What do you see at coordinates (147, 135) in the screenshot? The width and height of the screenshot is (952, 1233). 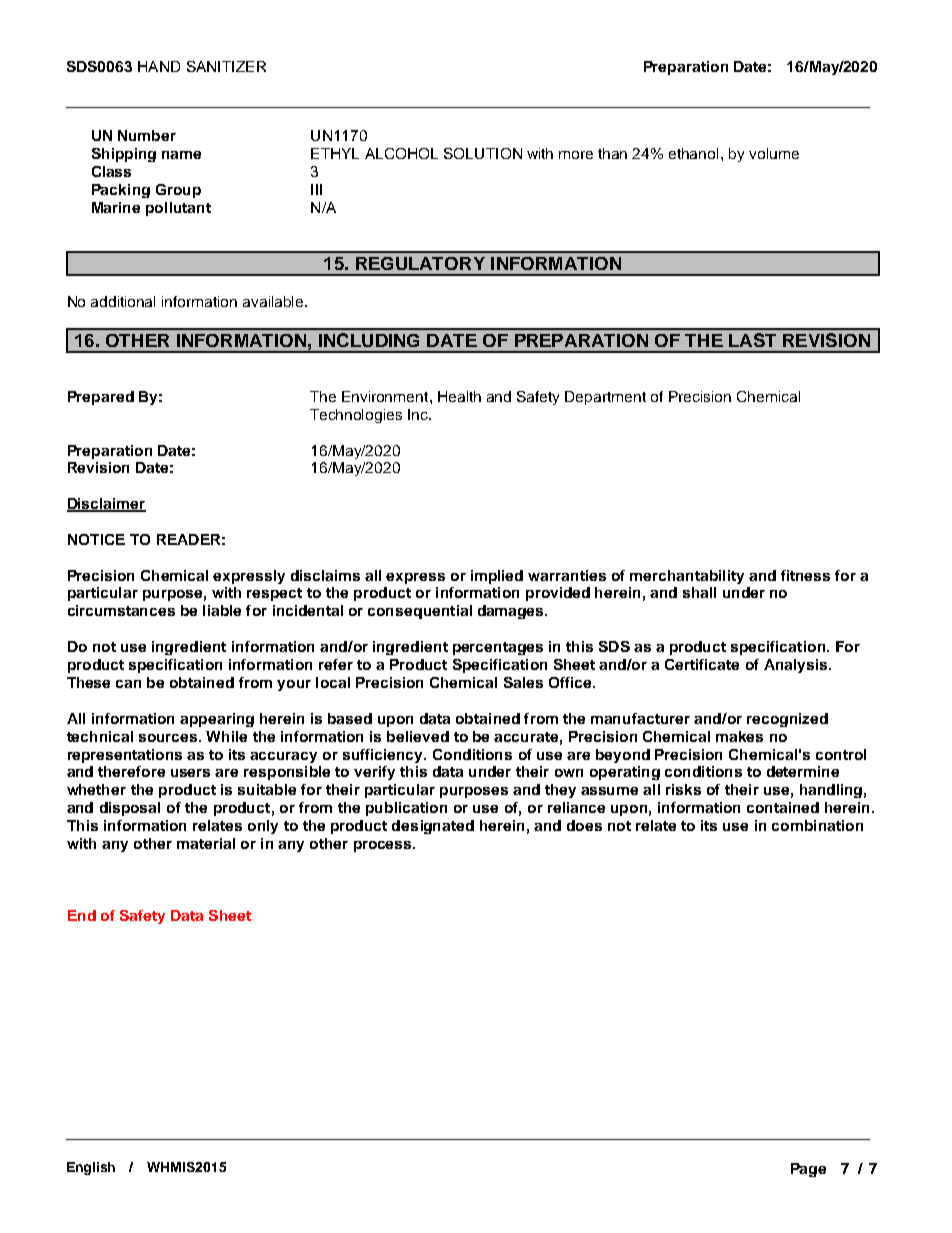 I see `Number` at bounding box center [147, 135].
